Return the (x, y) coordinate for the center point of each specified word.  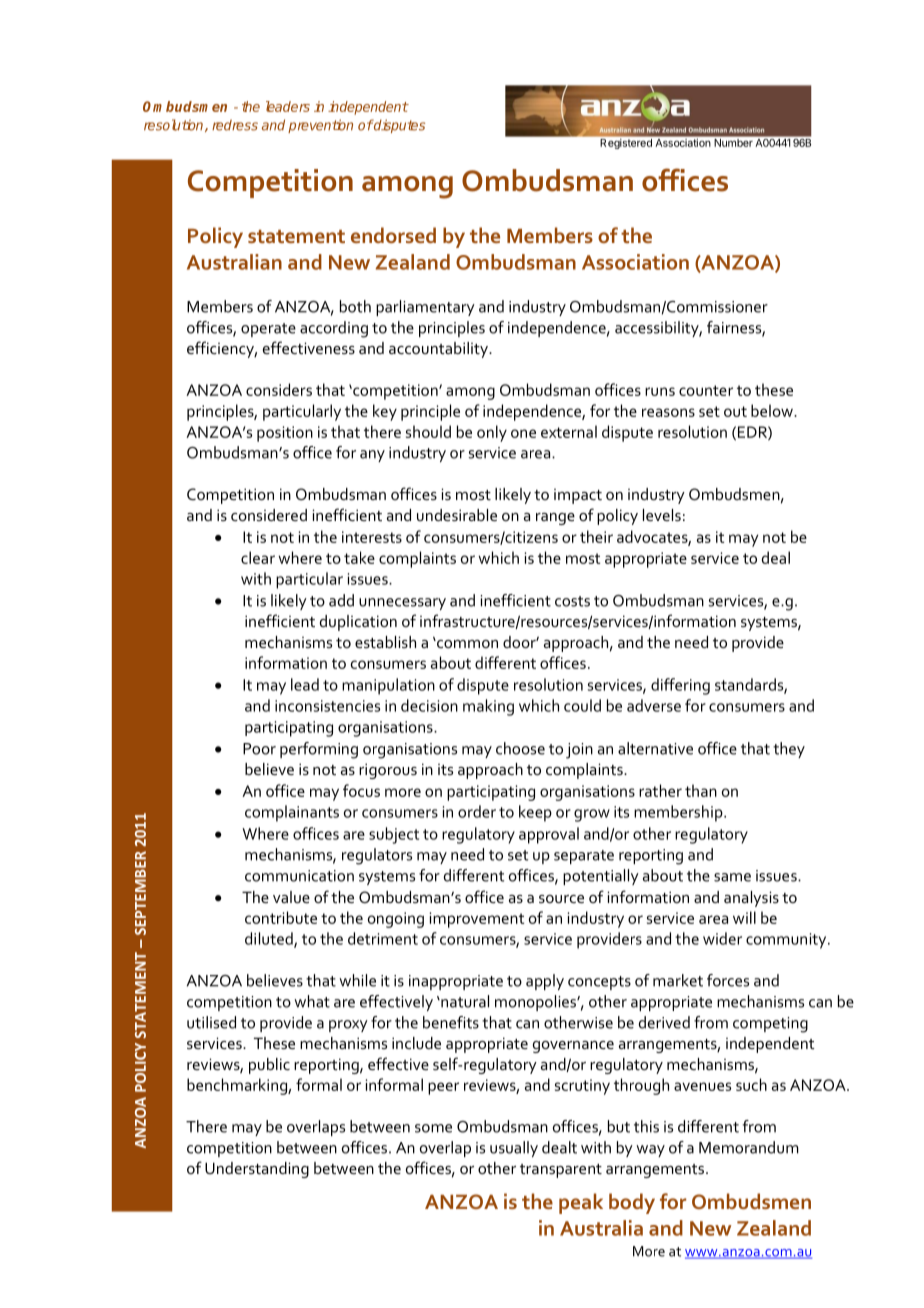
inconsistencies (327, 706)
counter (706, 390)
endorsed (393, 235)
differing (680, 686)
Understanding (257, 1170)
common (466, 644)
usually (514, 1149)
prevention (320, 126)
